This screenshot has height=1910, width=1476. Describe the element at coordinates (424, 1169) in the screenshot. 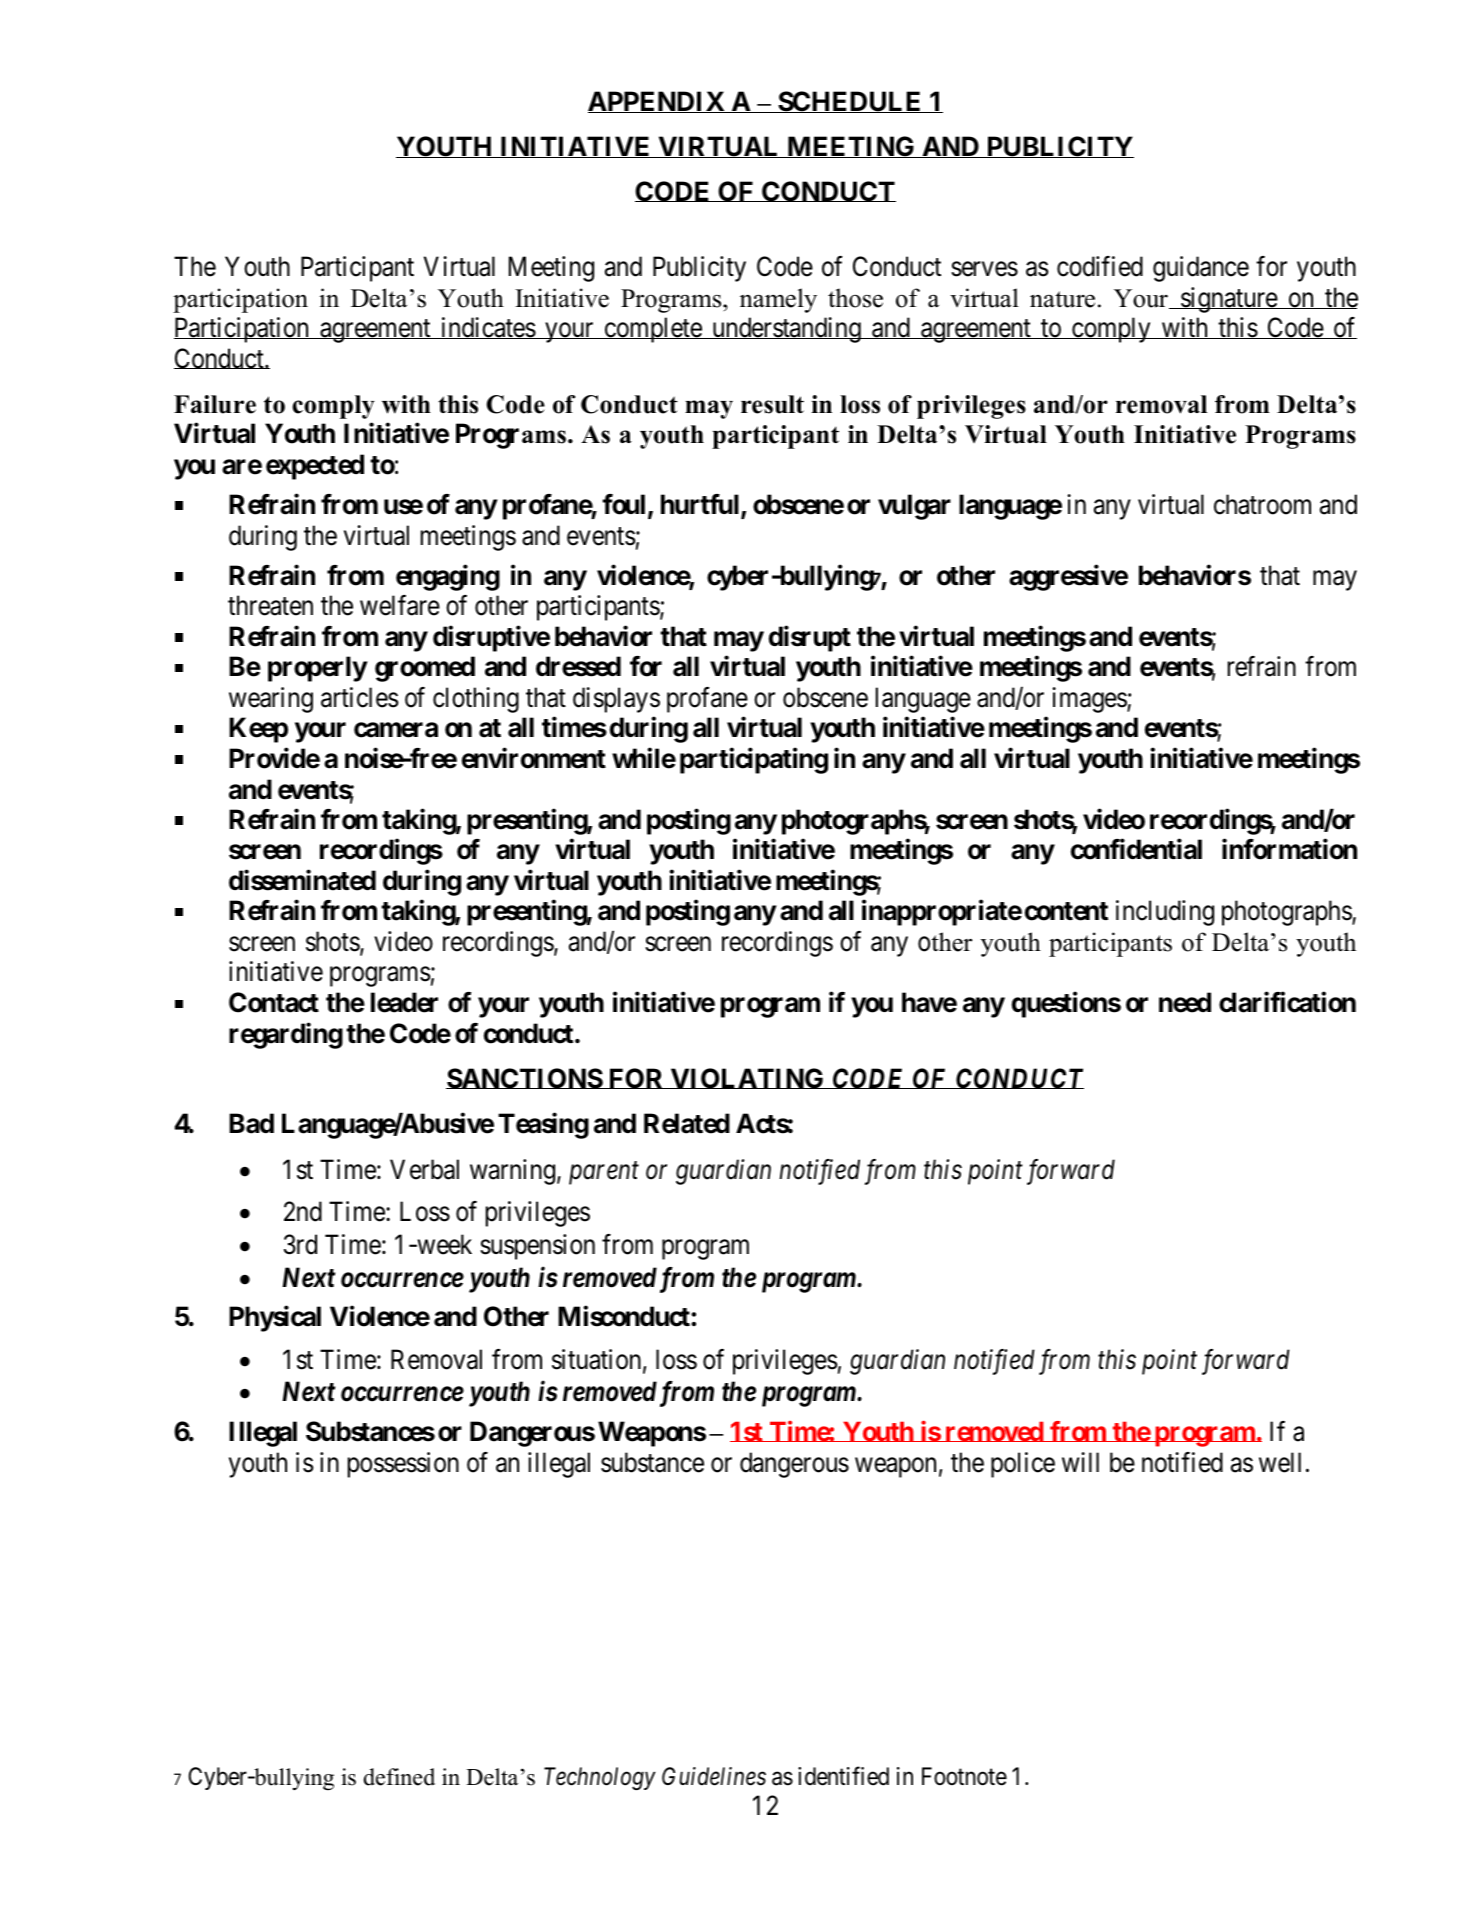

I see `Verbal` at that location.
